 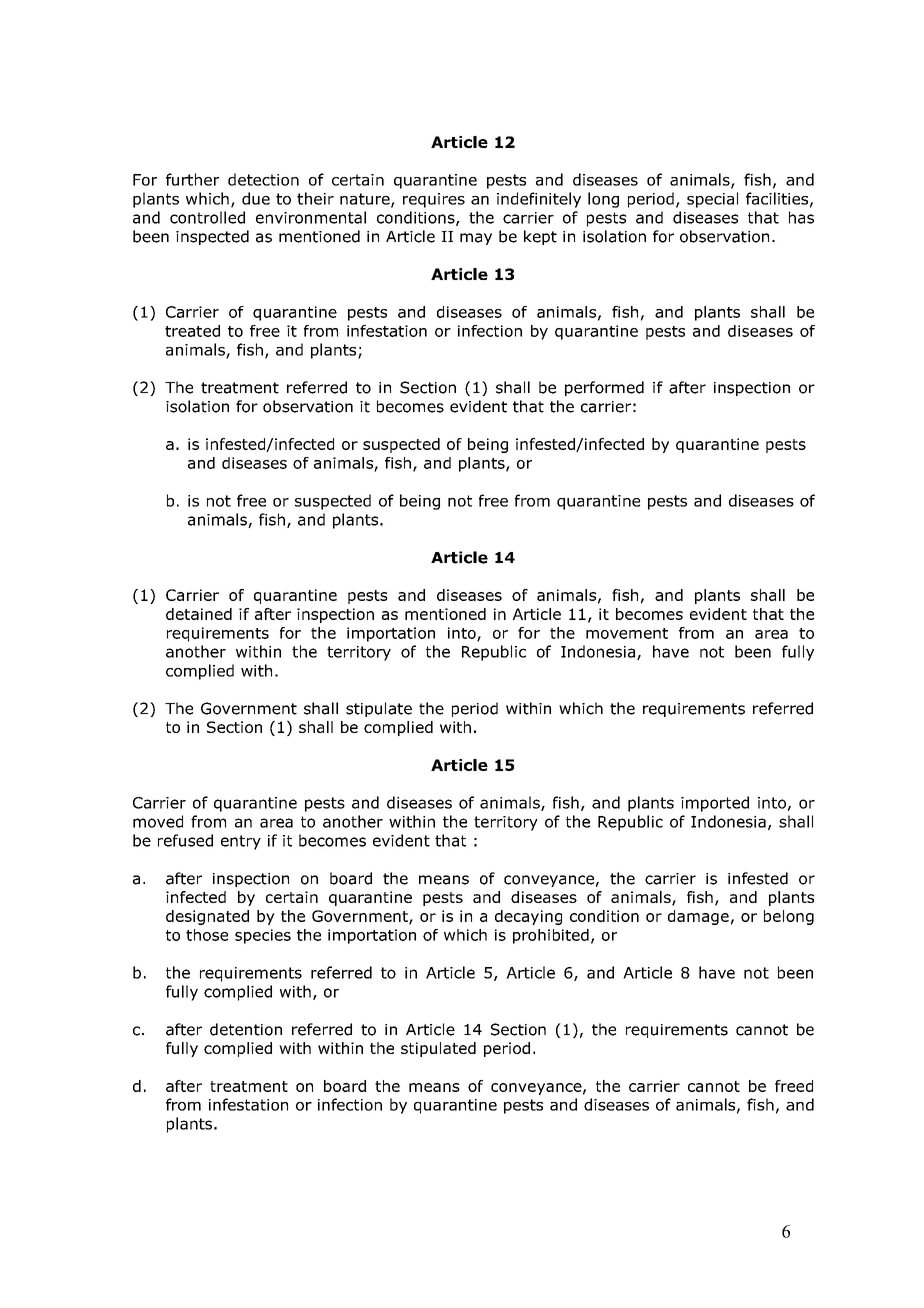 I want to click on special, so click(x=712, y=200).
